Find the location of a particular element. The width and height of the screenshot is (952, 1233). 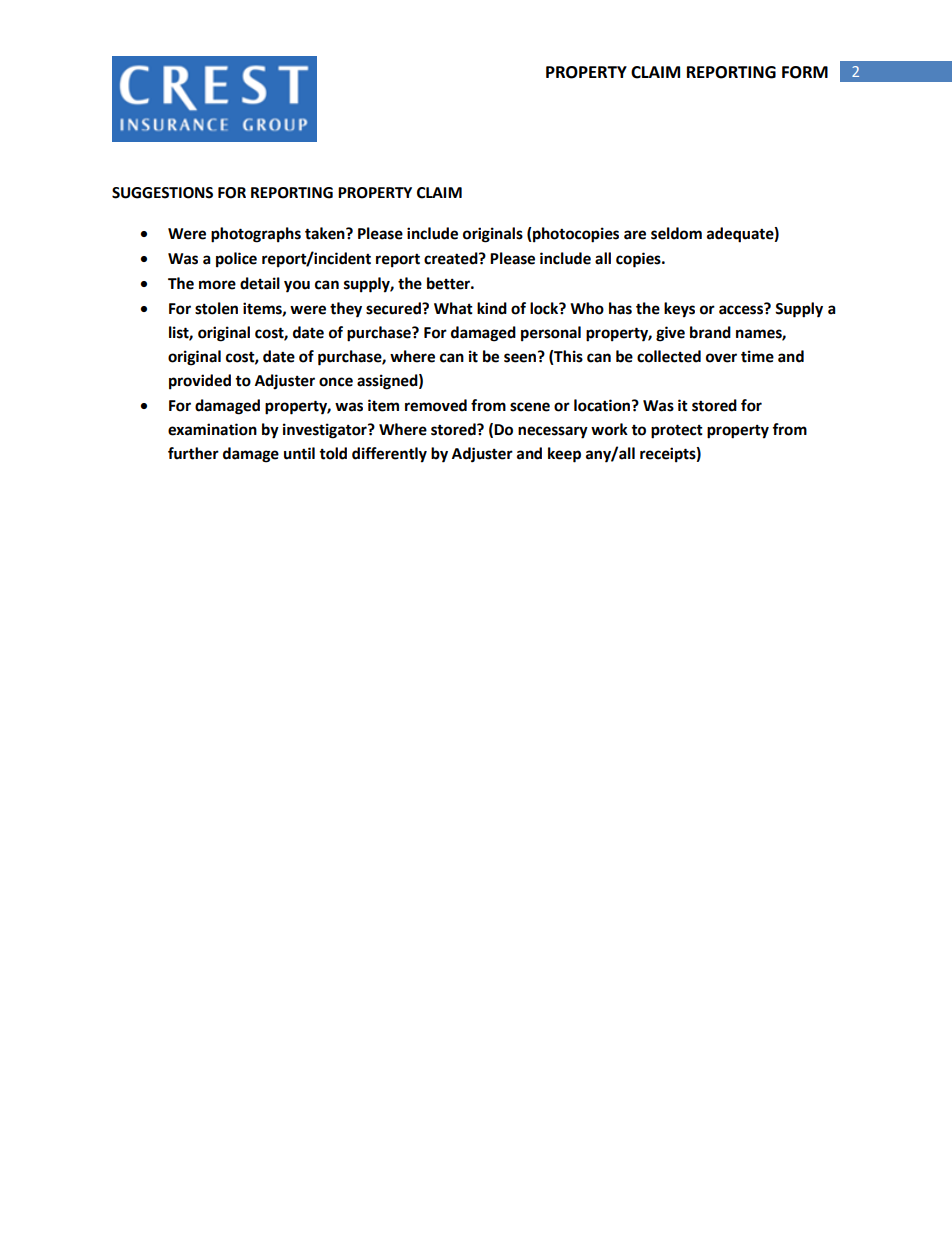

necessary is located at coordinates (553, 432).
